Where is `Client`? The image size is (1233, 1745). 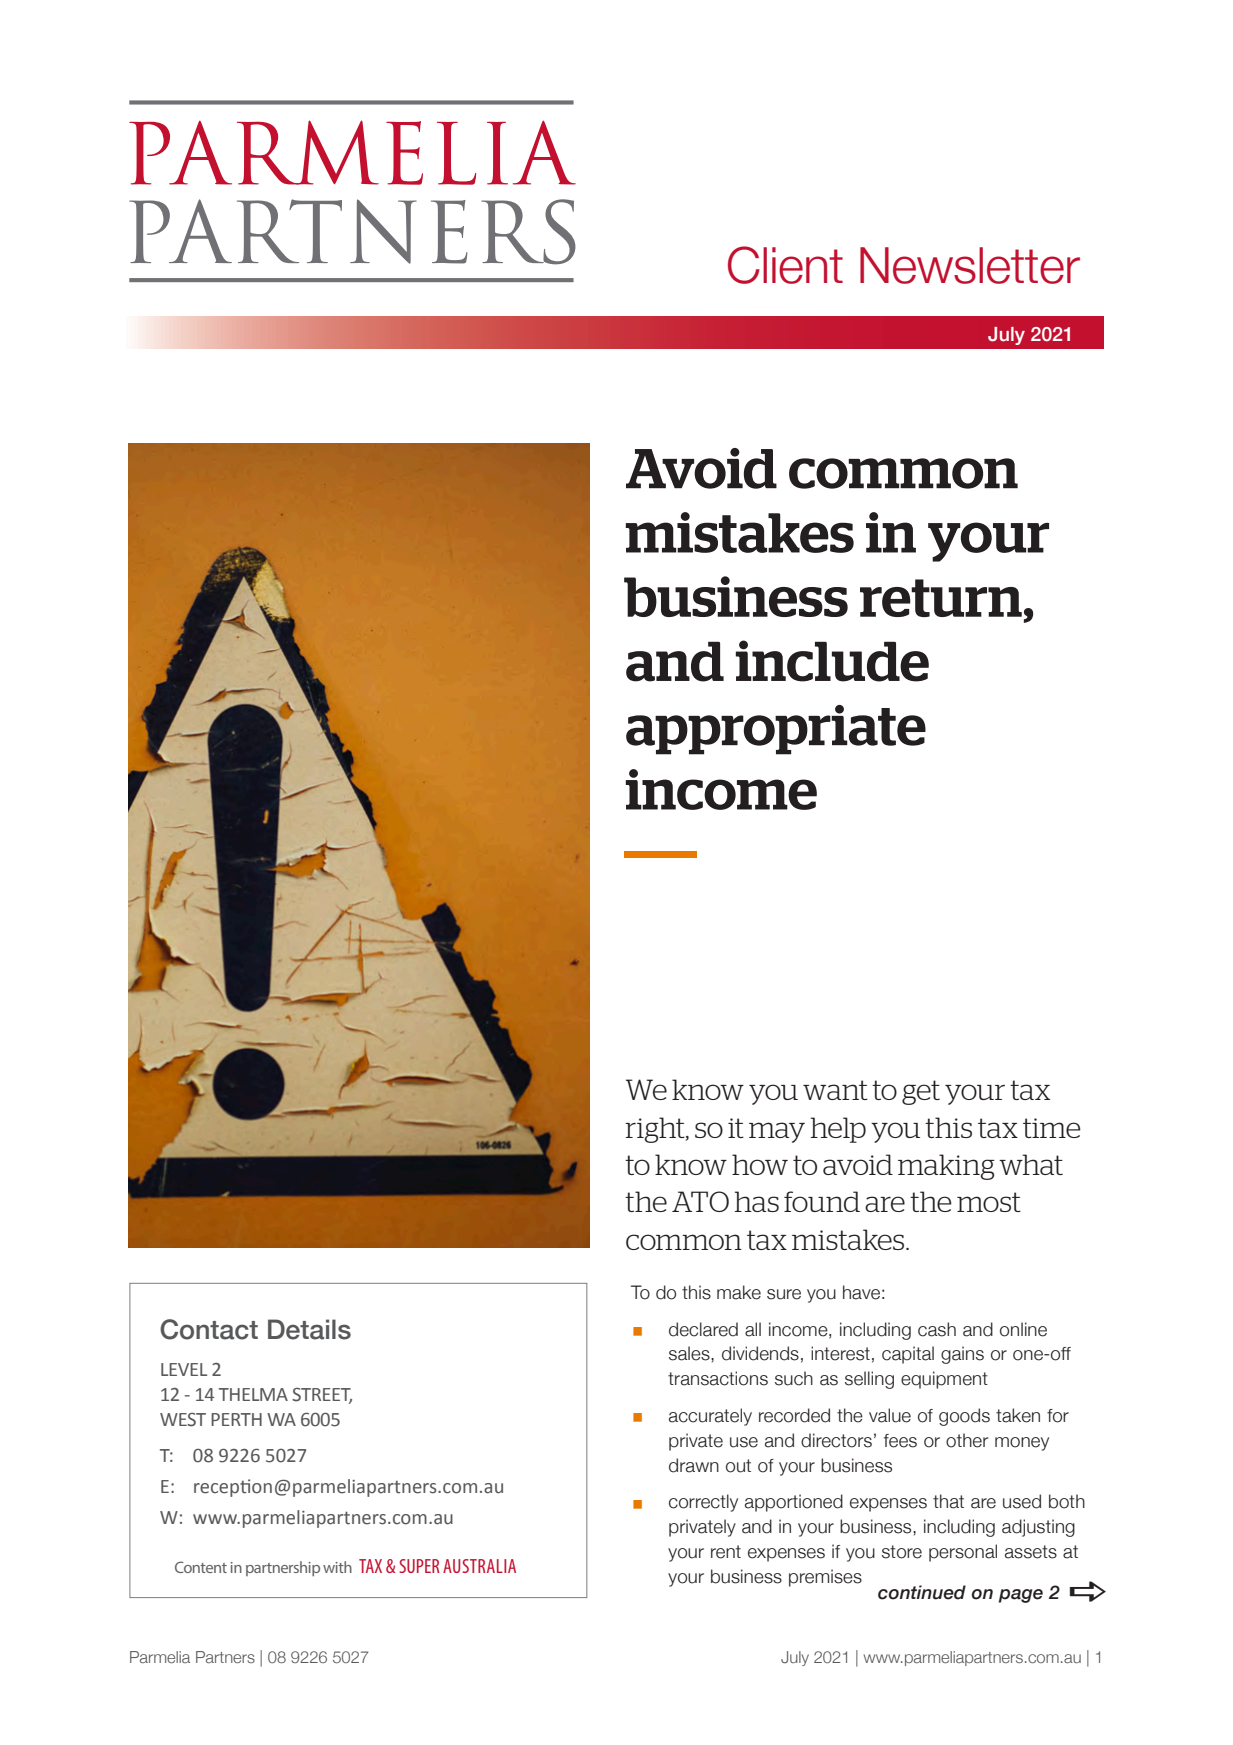
Client is located at coordinates (785, 265).
